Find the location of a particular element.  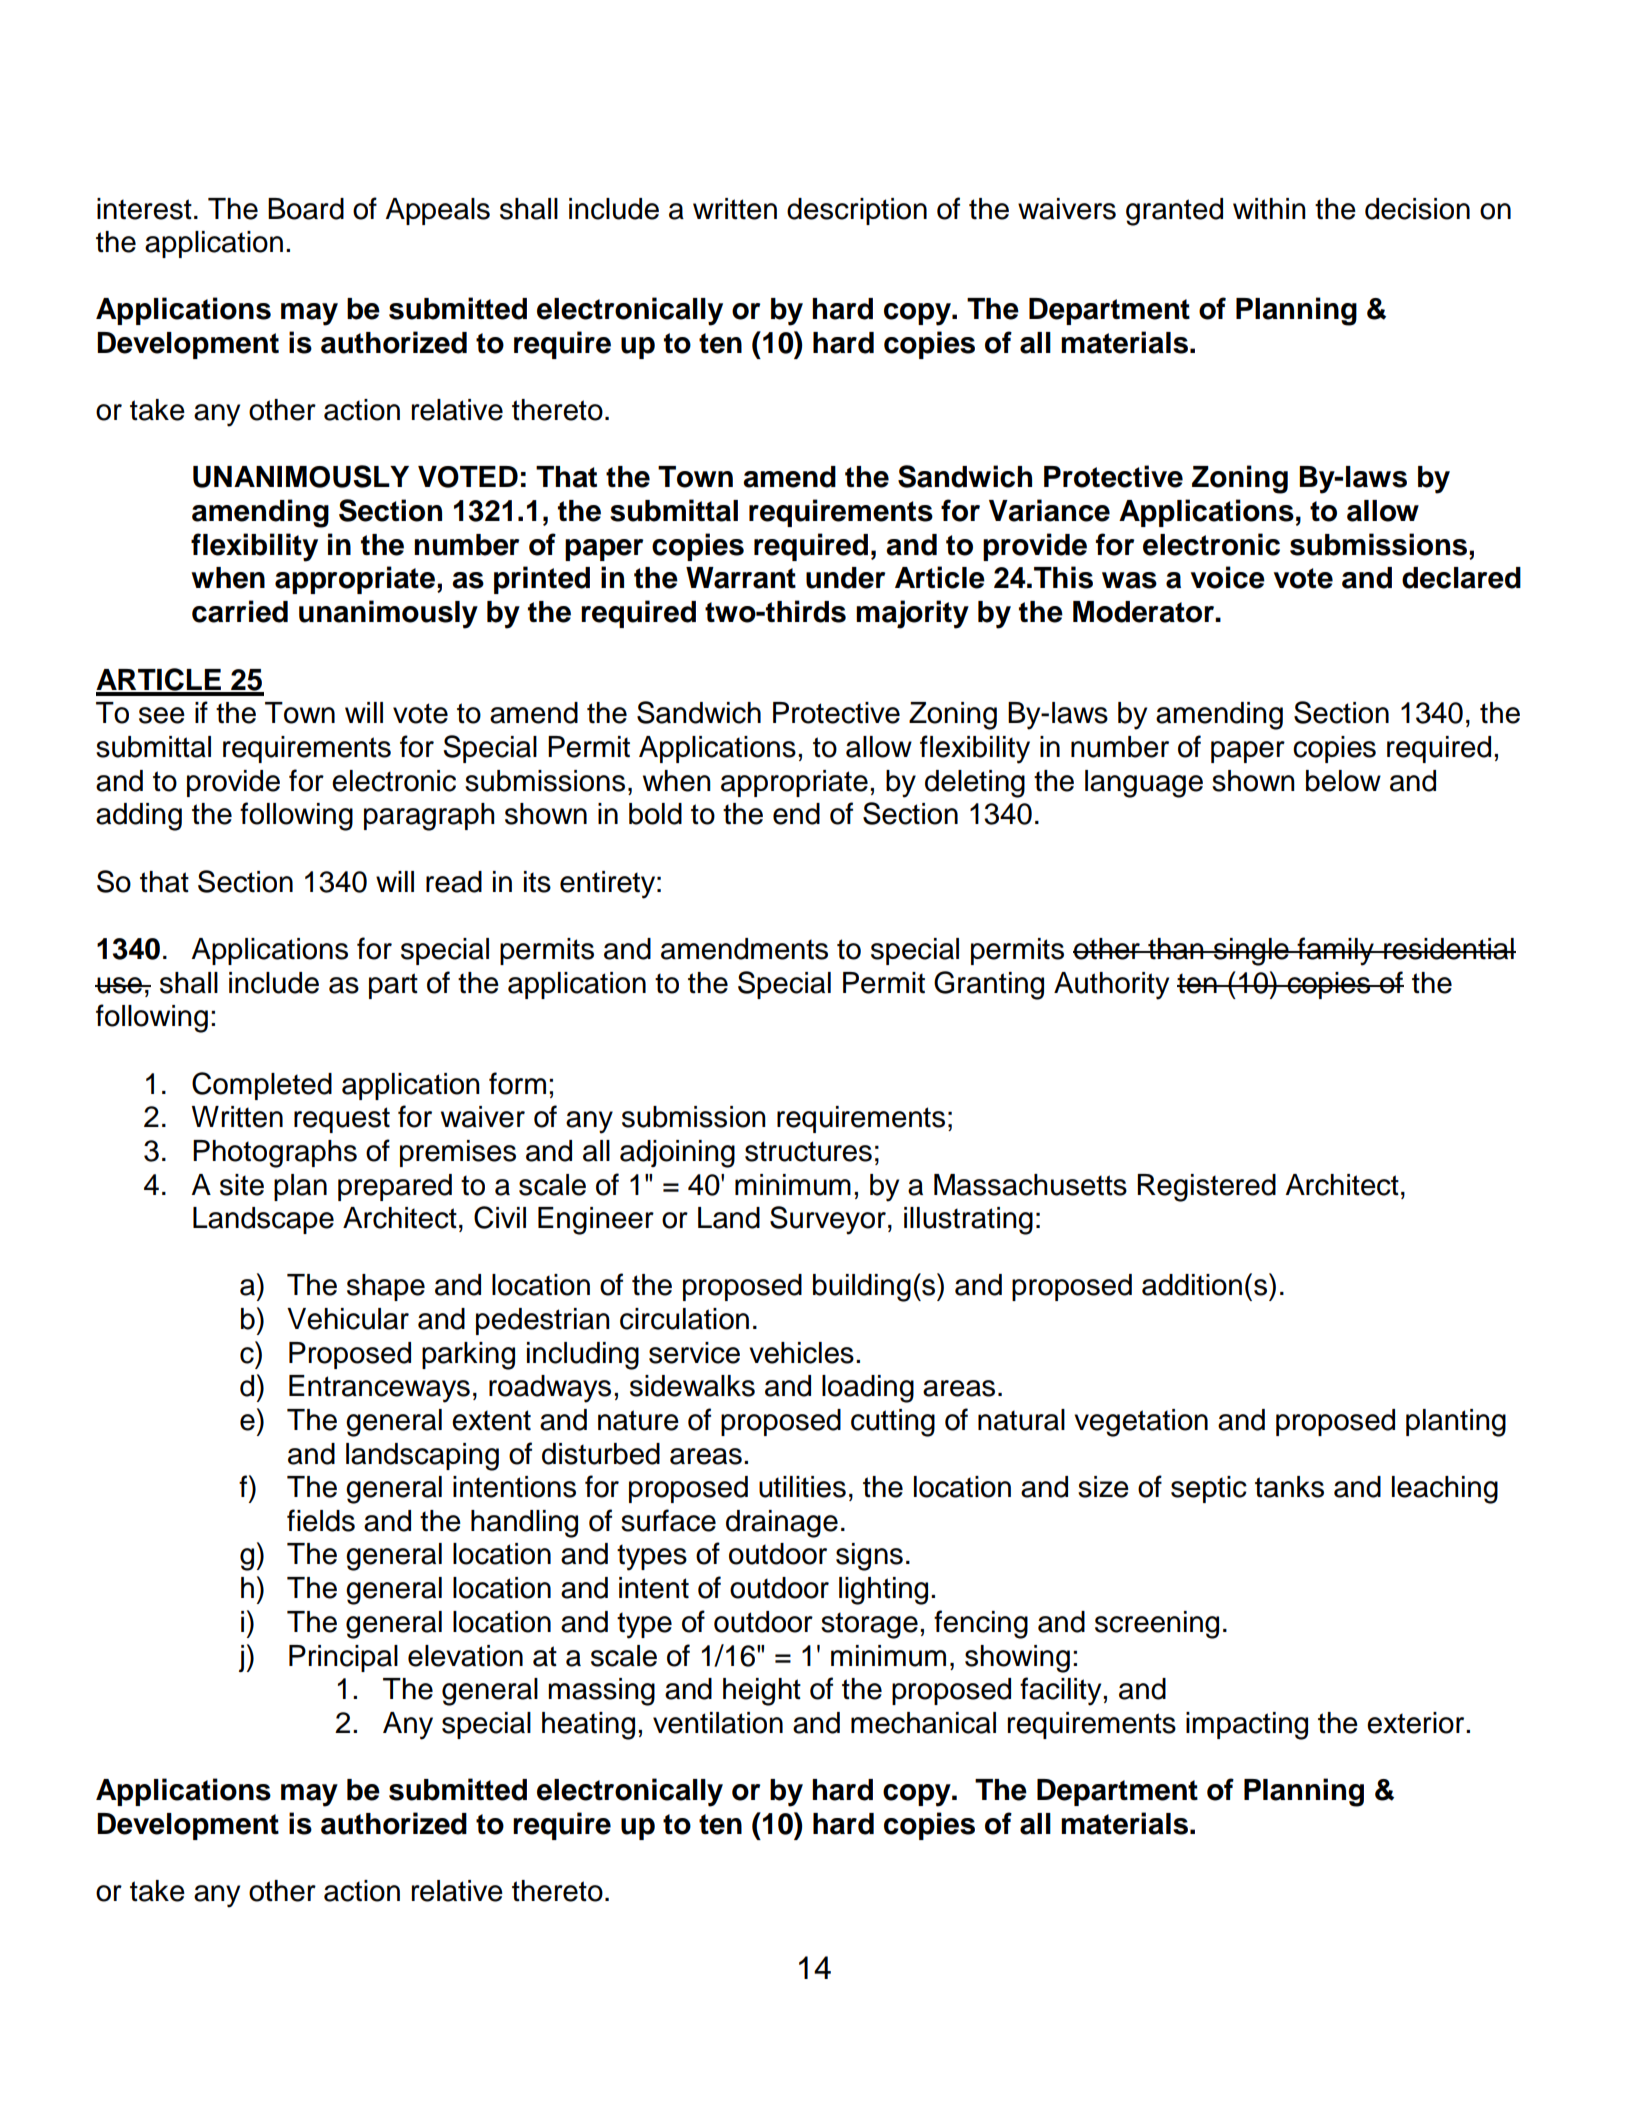

Board is located at coordinates (306, 209).
